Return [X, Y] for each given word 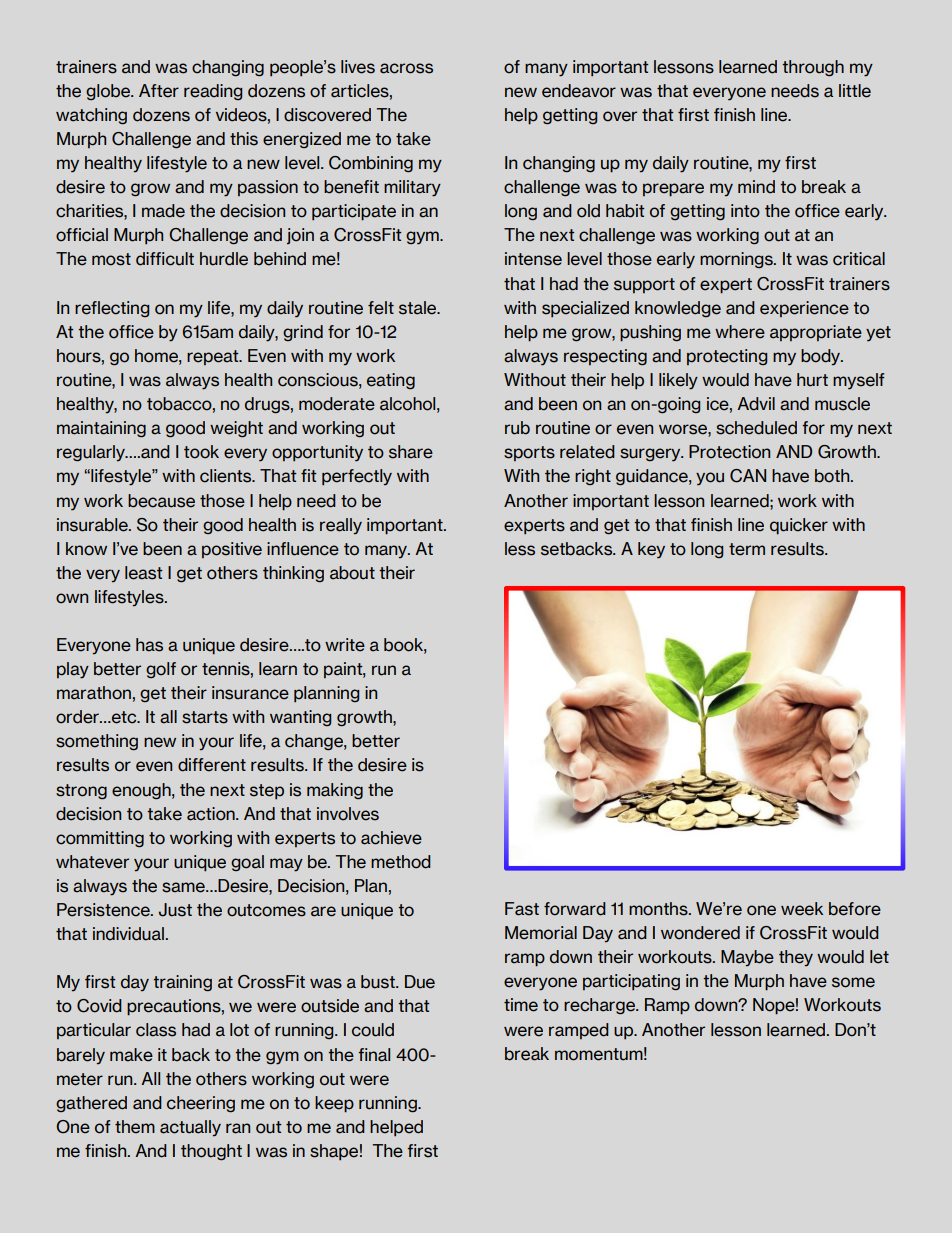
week [802, 909]
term [747, 549]
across [406, 68]
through [813, 68]
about [352, 573]
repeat [214, 357]
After [159, 91]
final [374, 1055]
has [149, 645]
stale [419, 308]
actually [190, 1128]
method [401, 862]
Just [175, 910]
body [822, 357]
